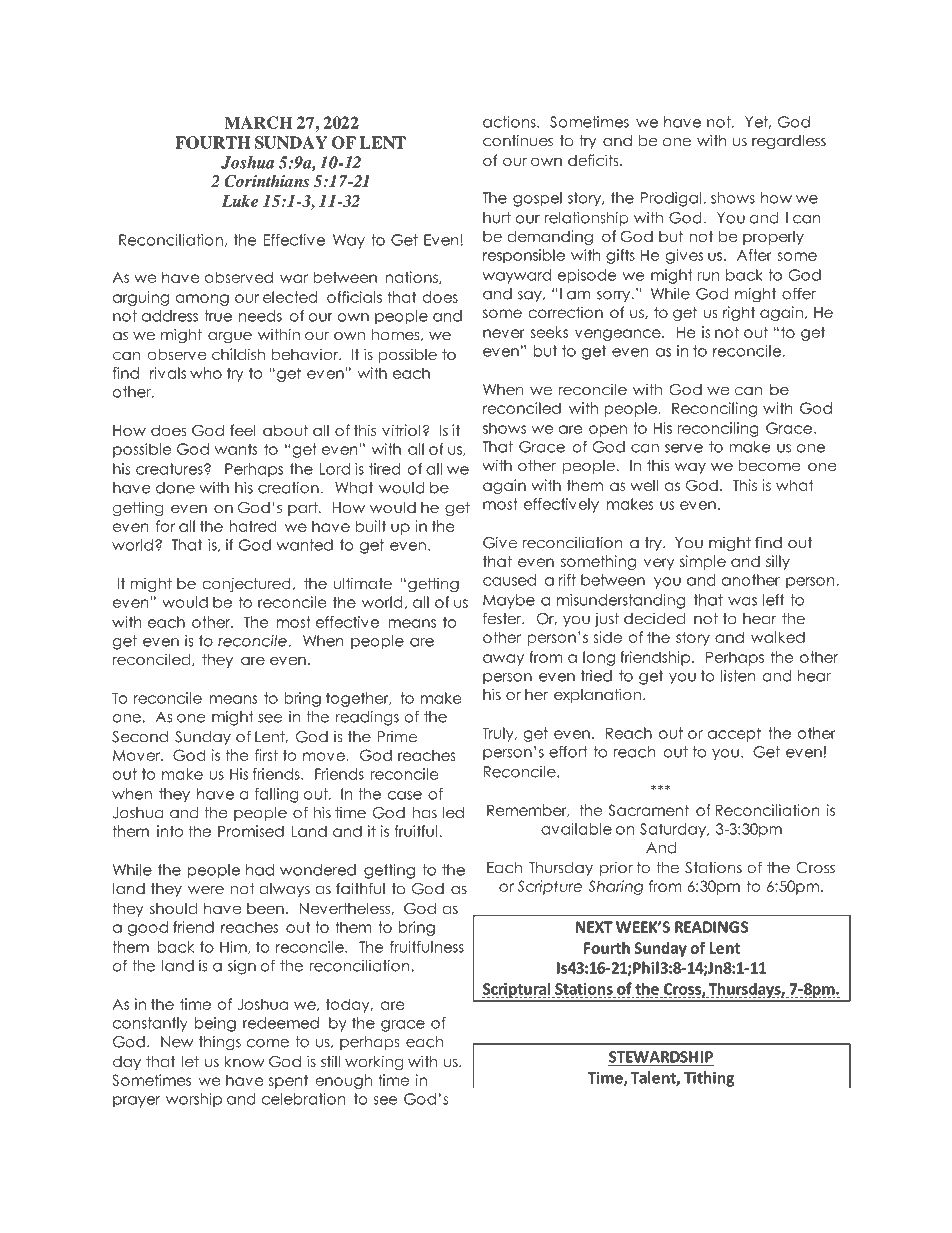 The width and height of the screenshot is (952, 1233). Describe the element at coordinates (789, 142) in the screenshot. I see `regardless` at that location.
